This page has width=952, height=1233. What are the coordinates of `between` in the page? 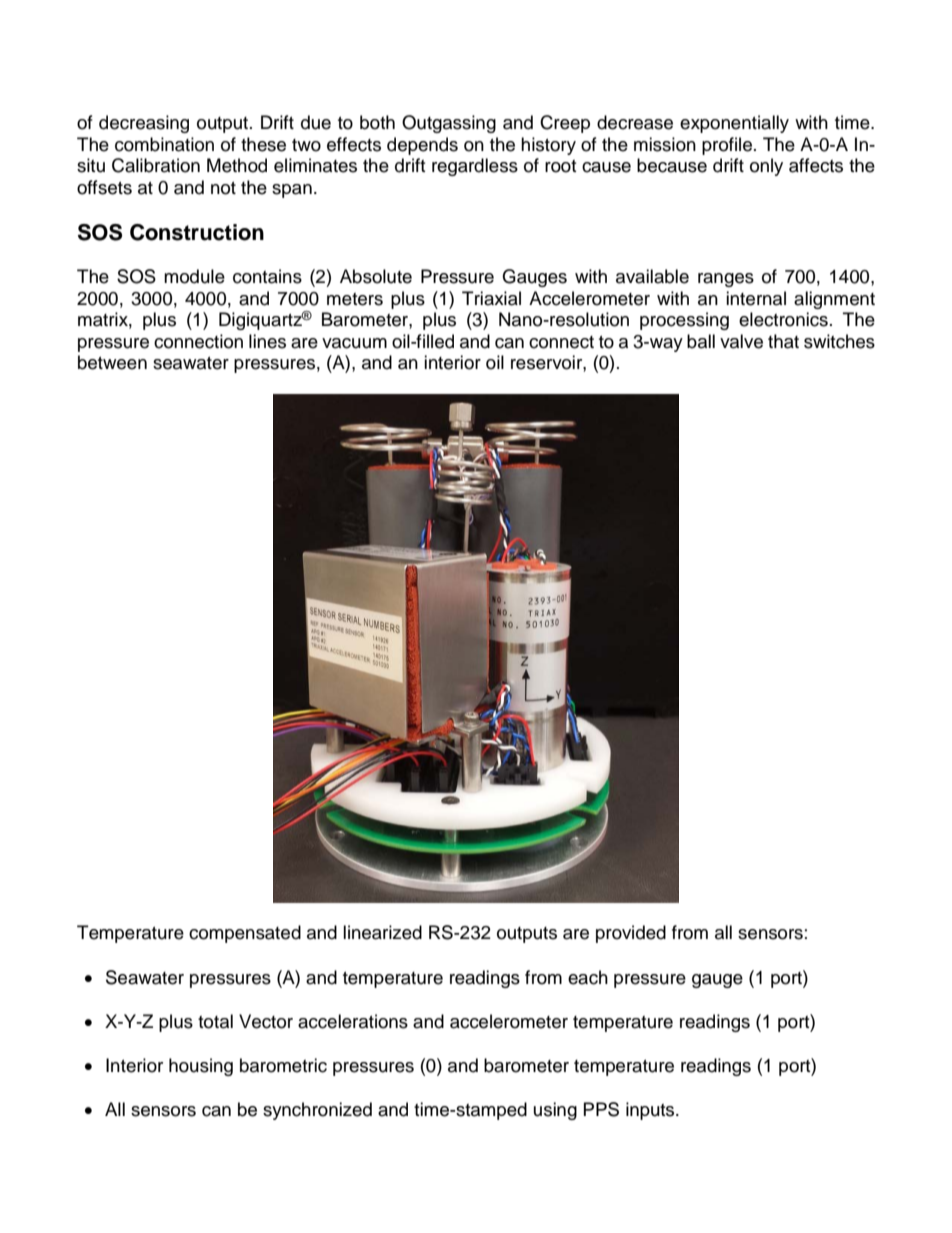 It's located at (112, 362).
